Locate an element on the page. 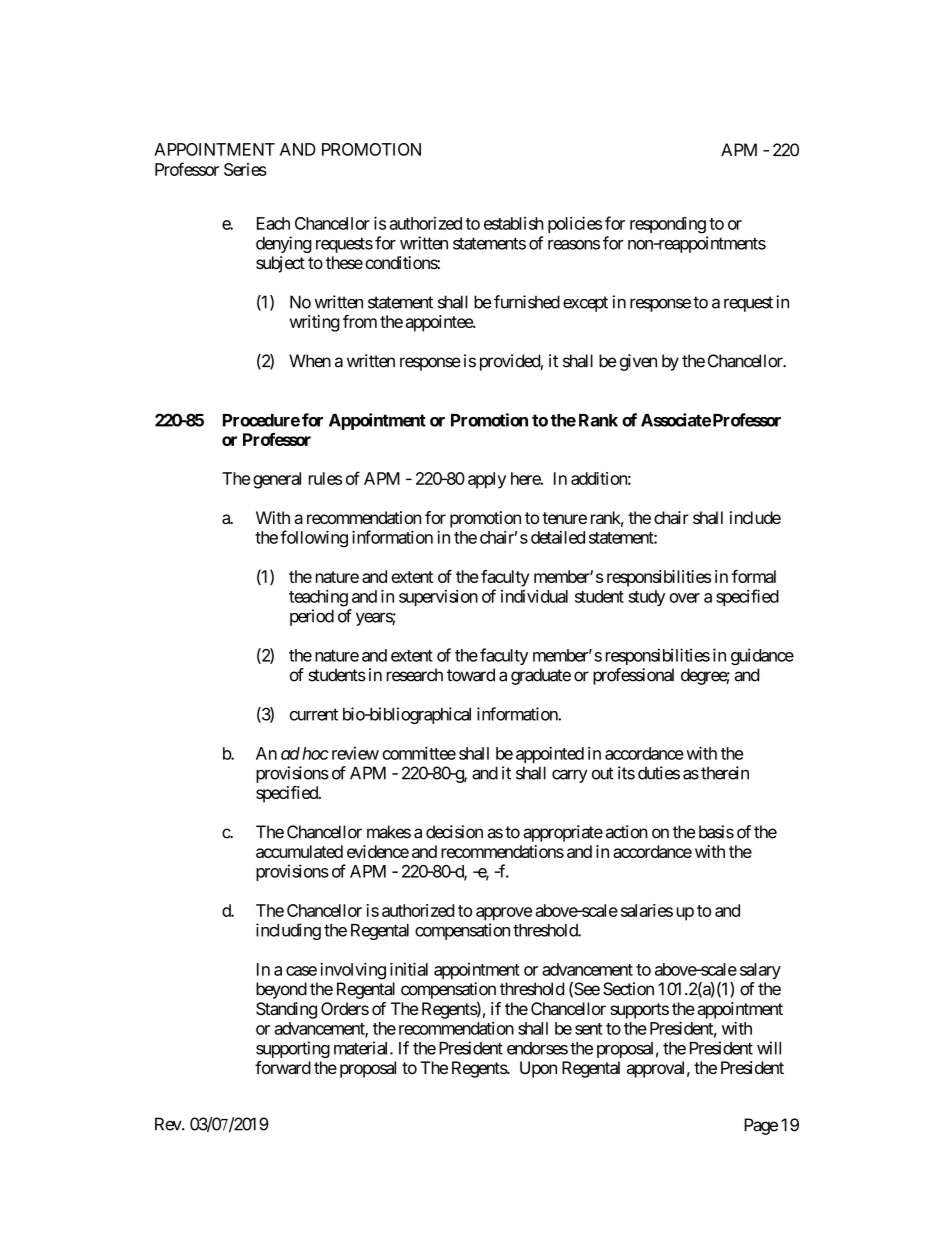 The image size is (952, 1233). individual is located at coordinates (534, 596).
